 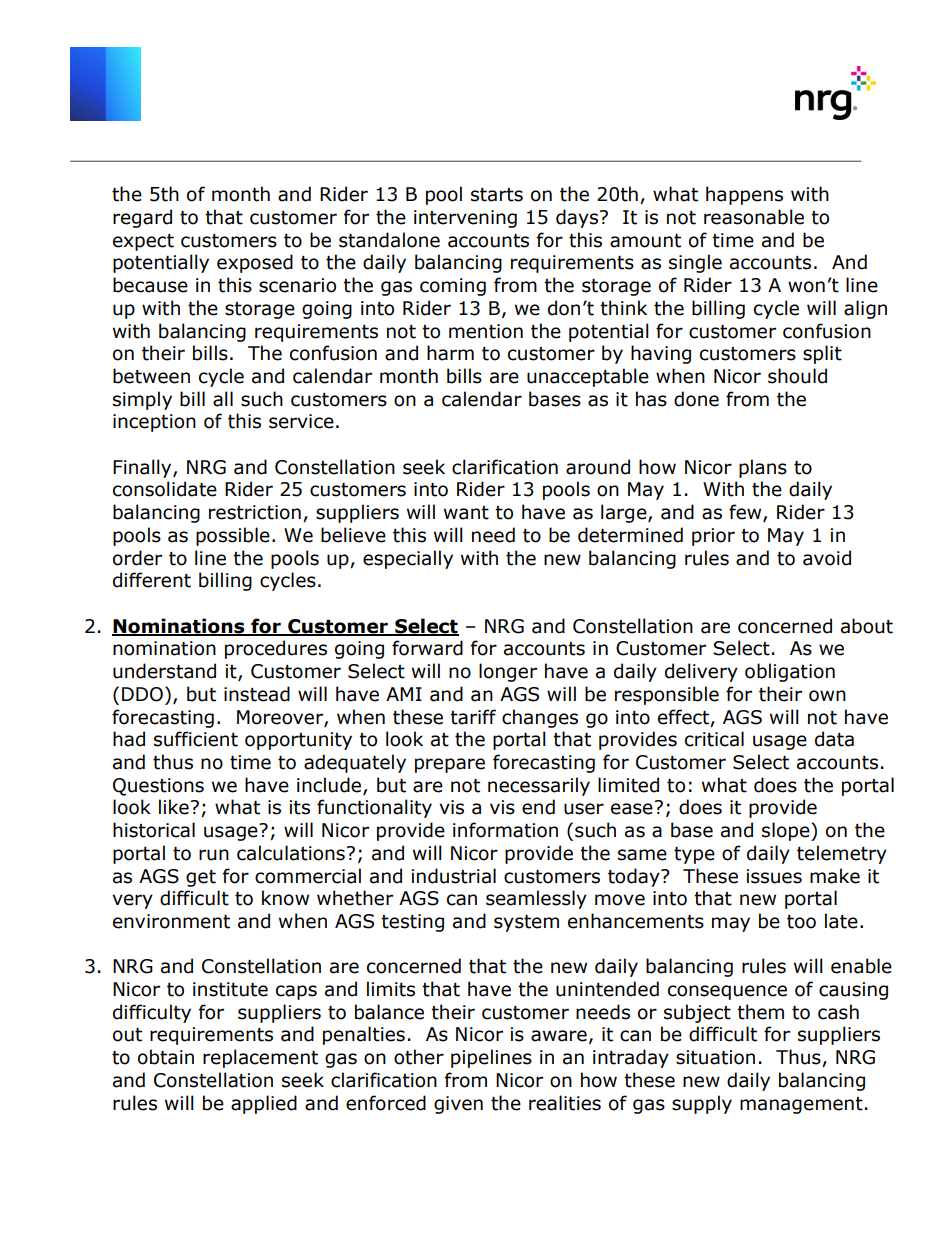 I want to click on run, so click(x=214, y=855).
